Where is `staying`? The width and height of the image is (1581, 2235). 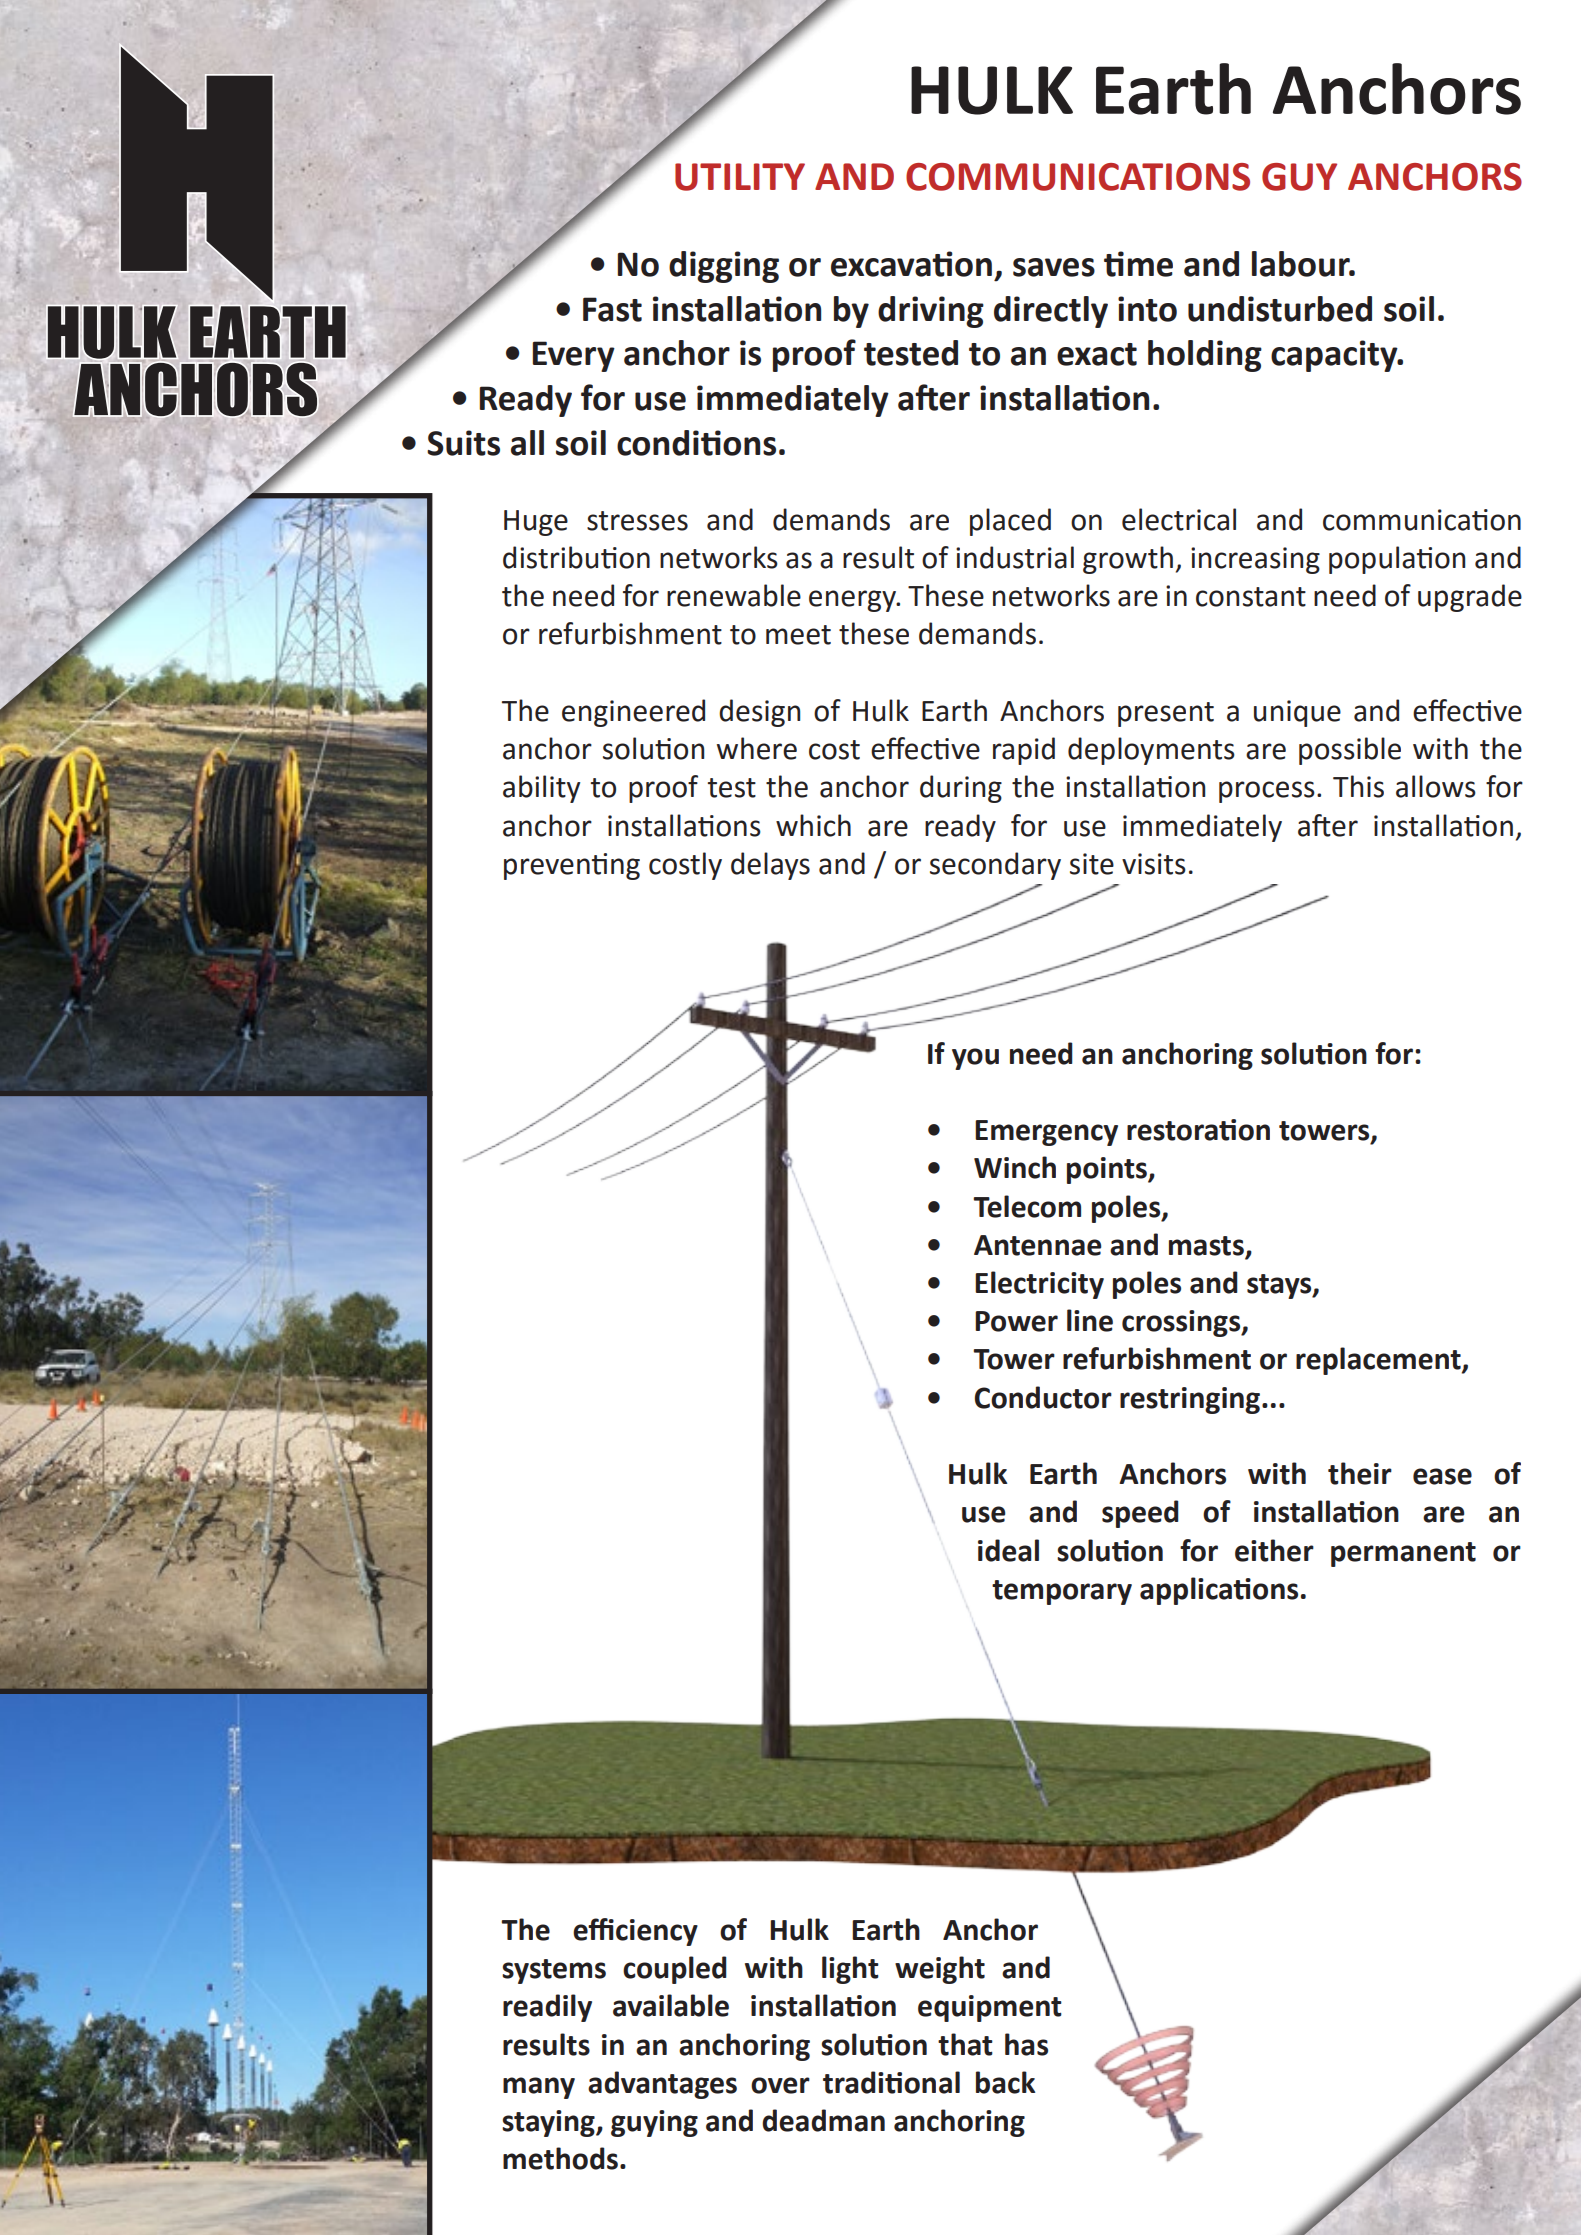 staying is located at coordinates (549, 2123).
